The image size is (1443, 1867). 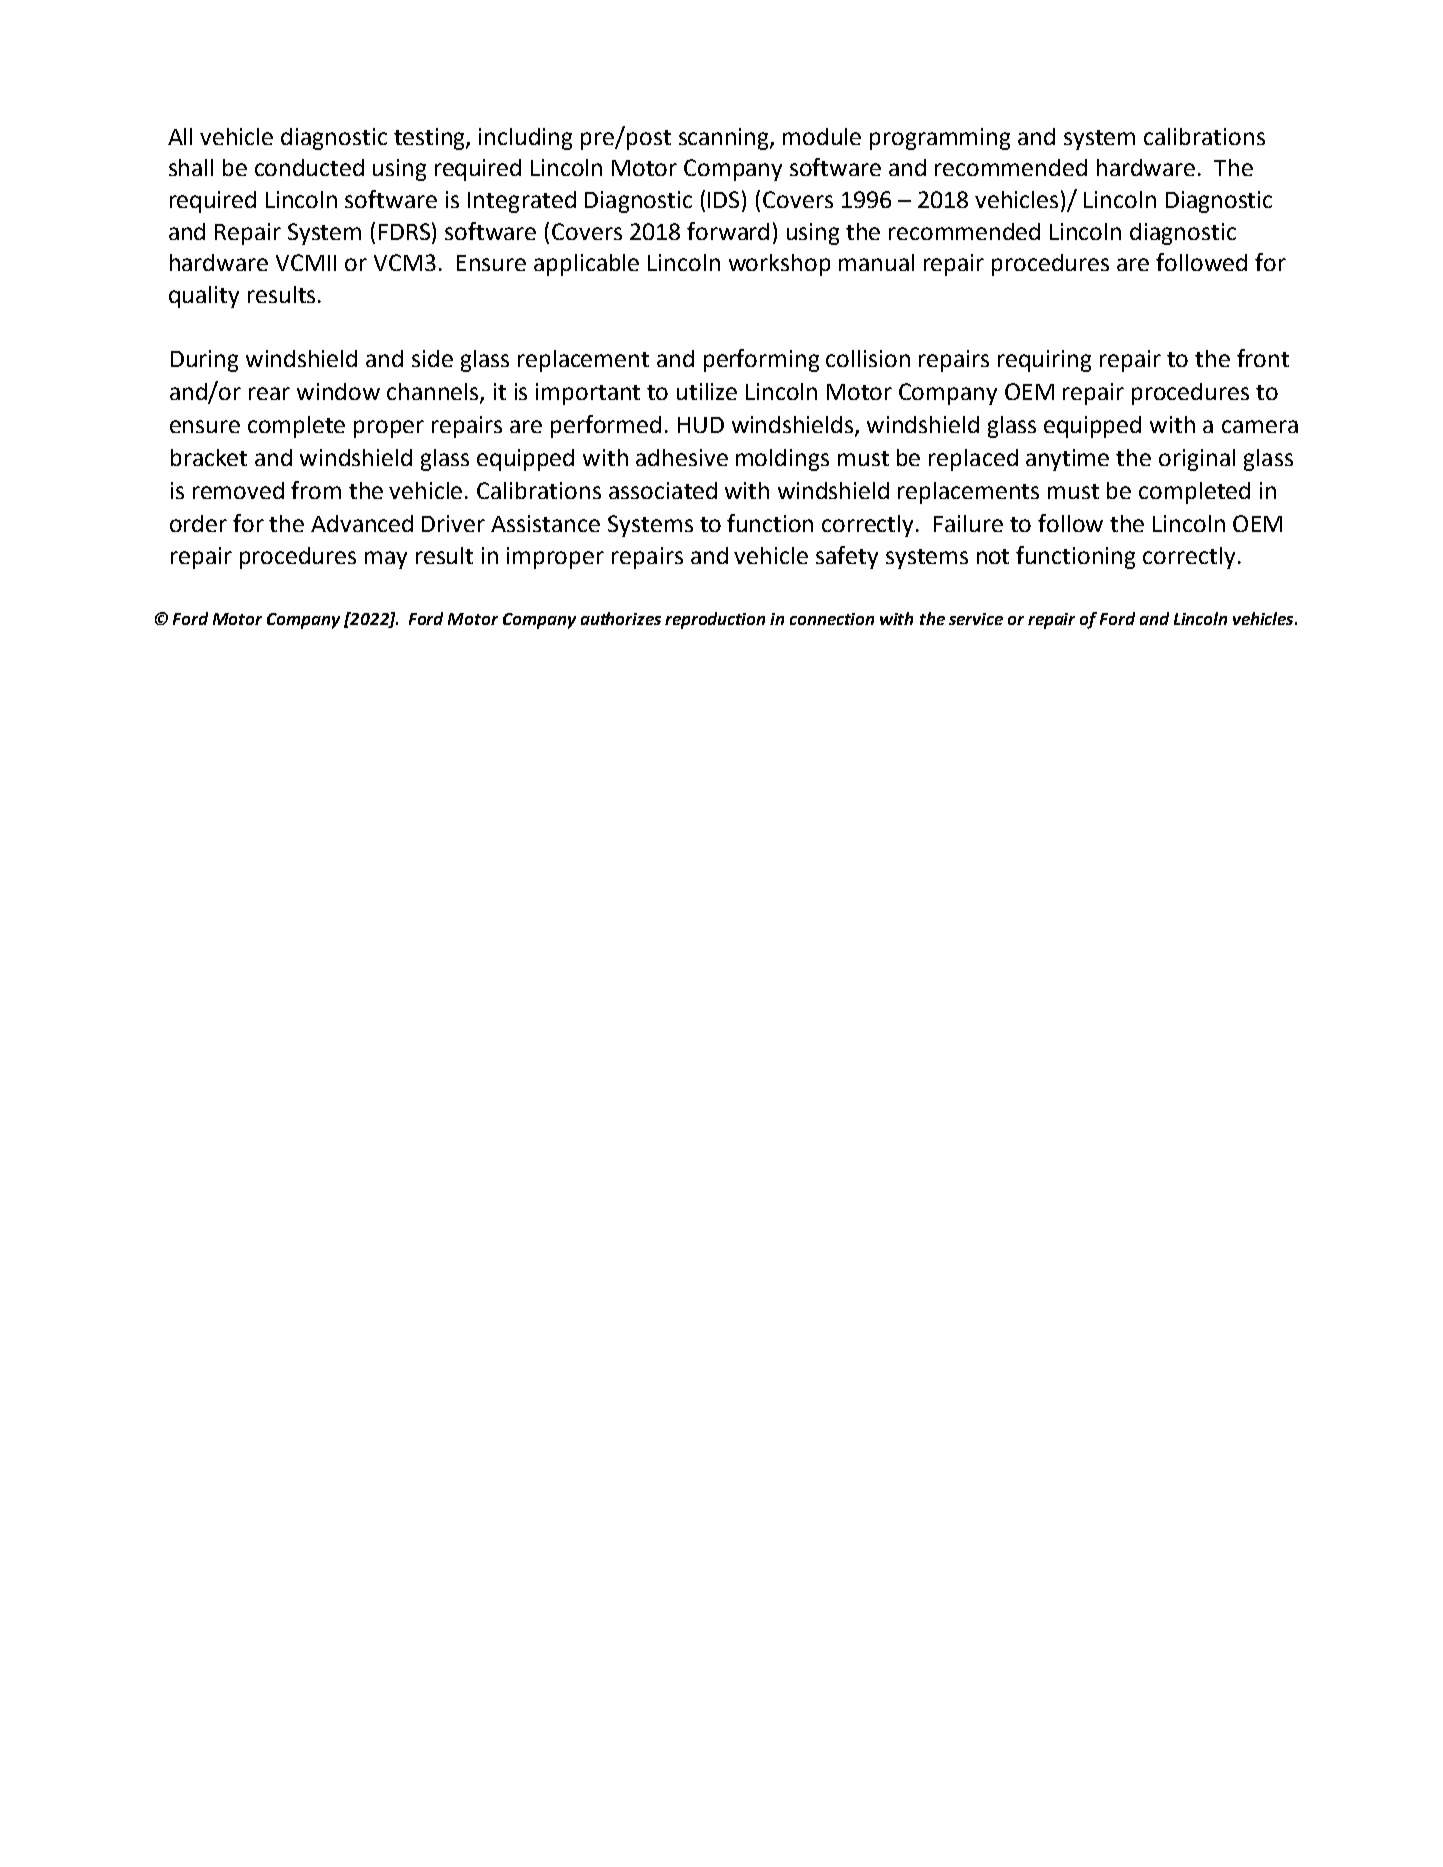 I want to click on conducted, so click(x=309, y=167).
